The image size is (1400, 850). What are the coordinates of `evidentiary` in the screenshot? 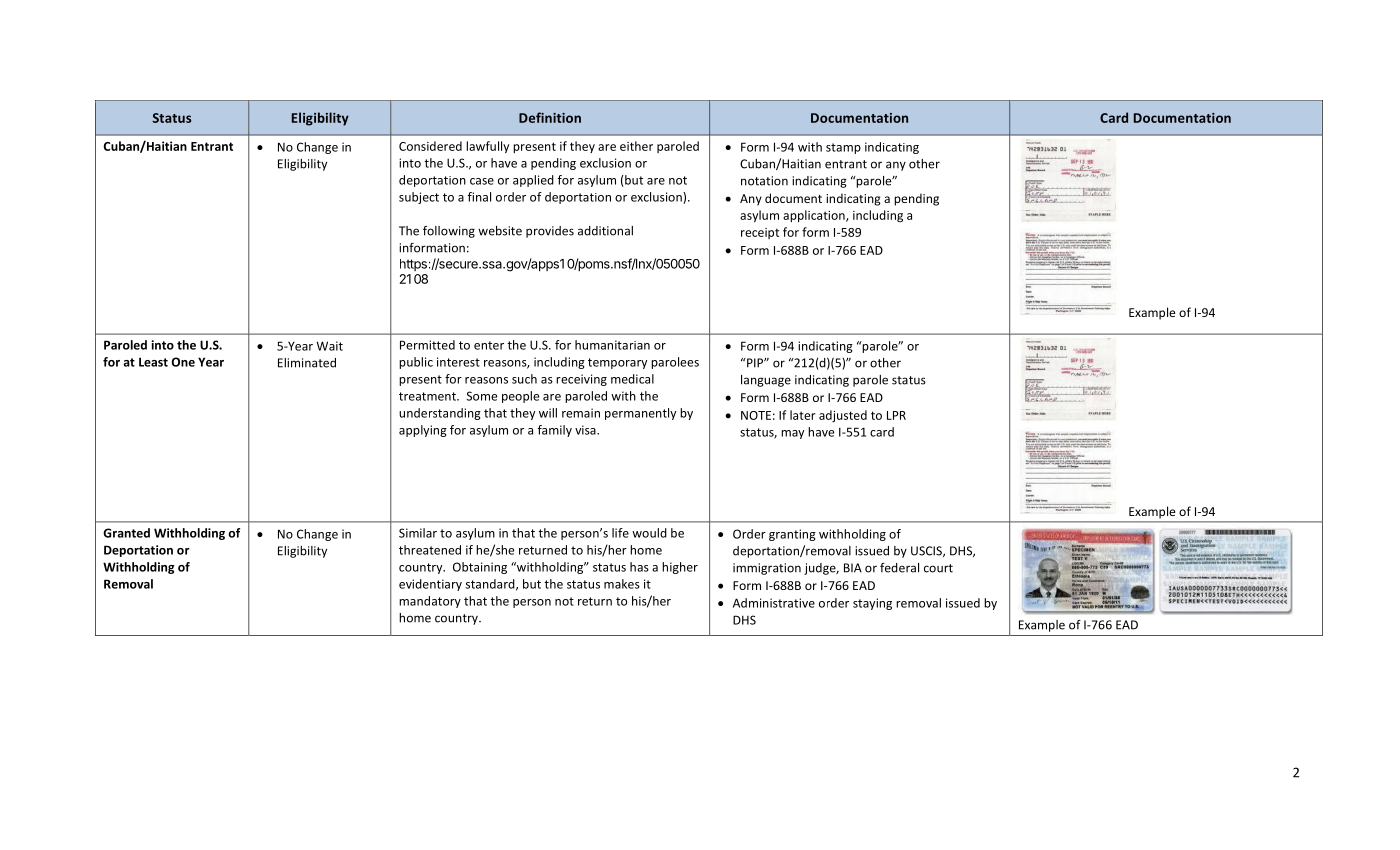 It's located at (430, 585).
